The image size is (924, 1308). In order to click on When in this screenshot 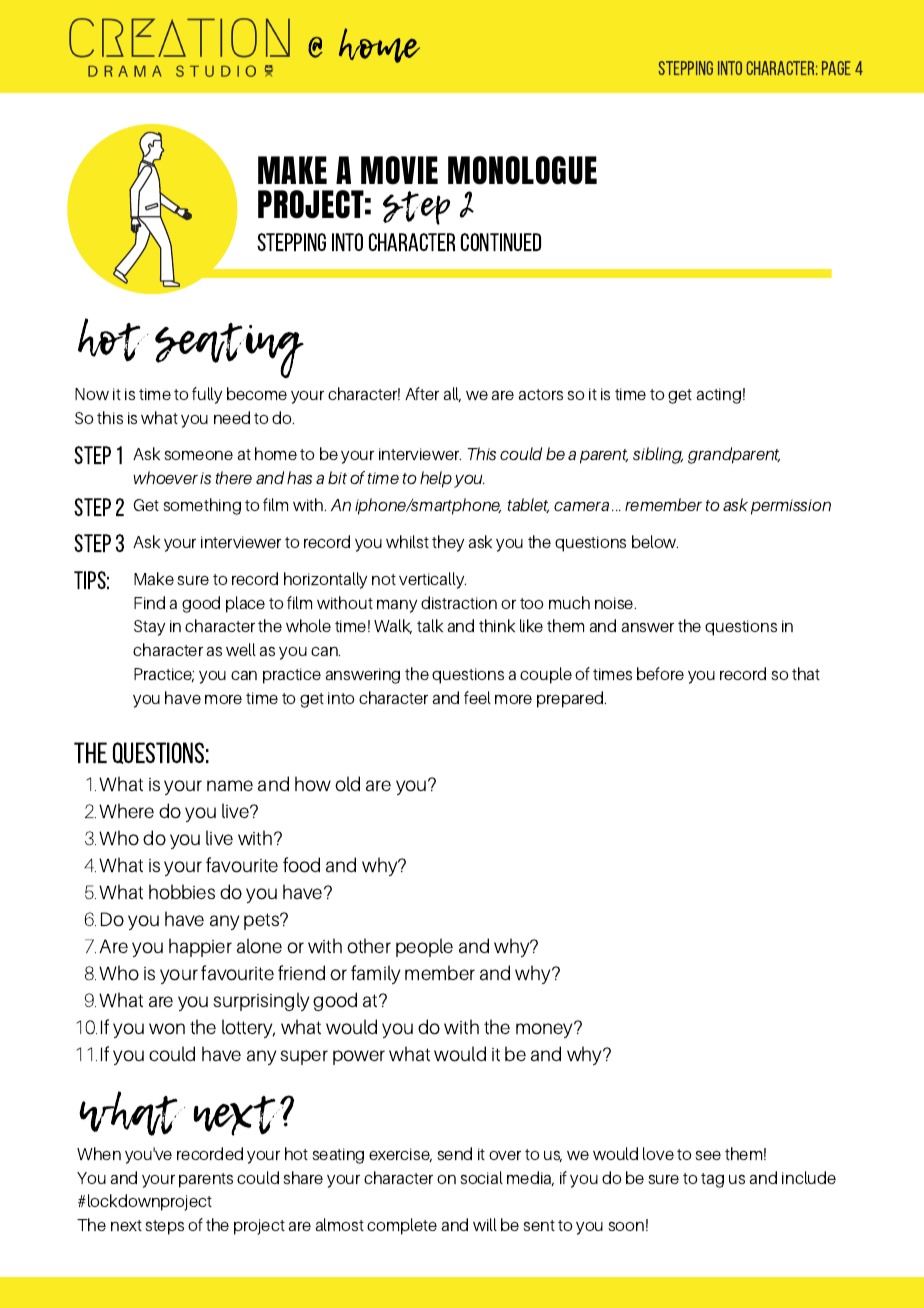, I will do `click(99, 1153)`.
